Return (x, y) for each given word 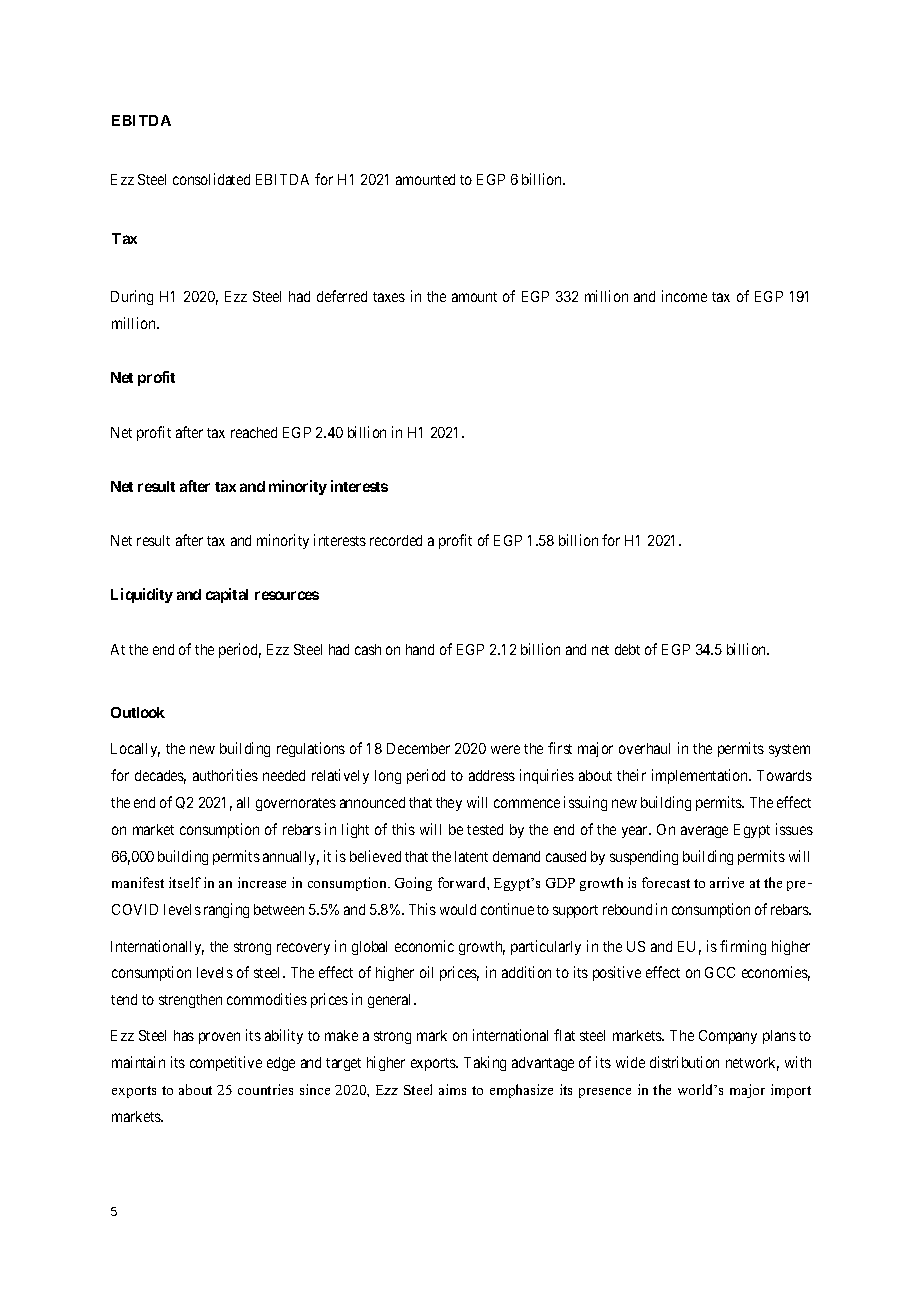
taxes (389, 297)
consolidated (211, 179)
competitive (226, 1063)
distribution (684, 1062)
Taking (485, 1063)
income (684, 296)
